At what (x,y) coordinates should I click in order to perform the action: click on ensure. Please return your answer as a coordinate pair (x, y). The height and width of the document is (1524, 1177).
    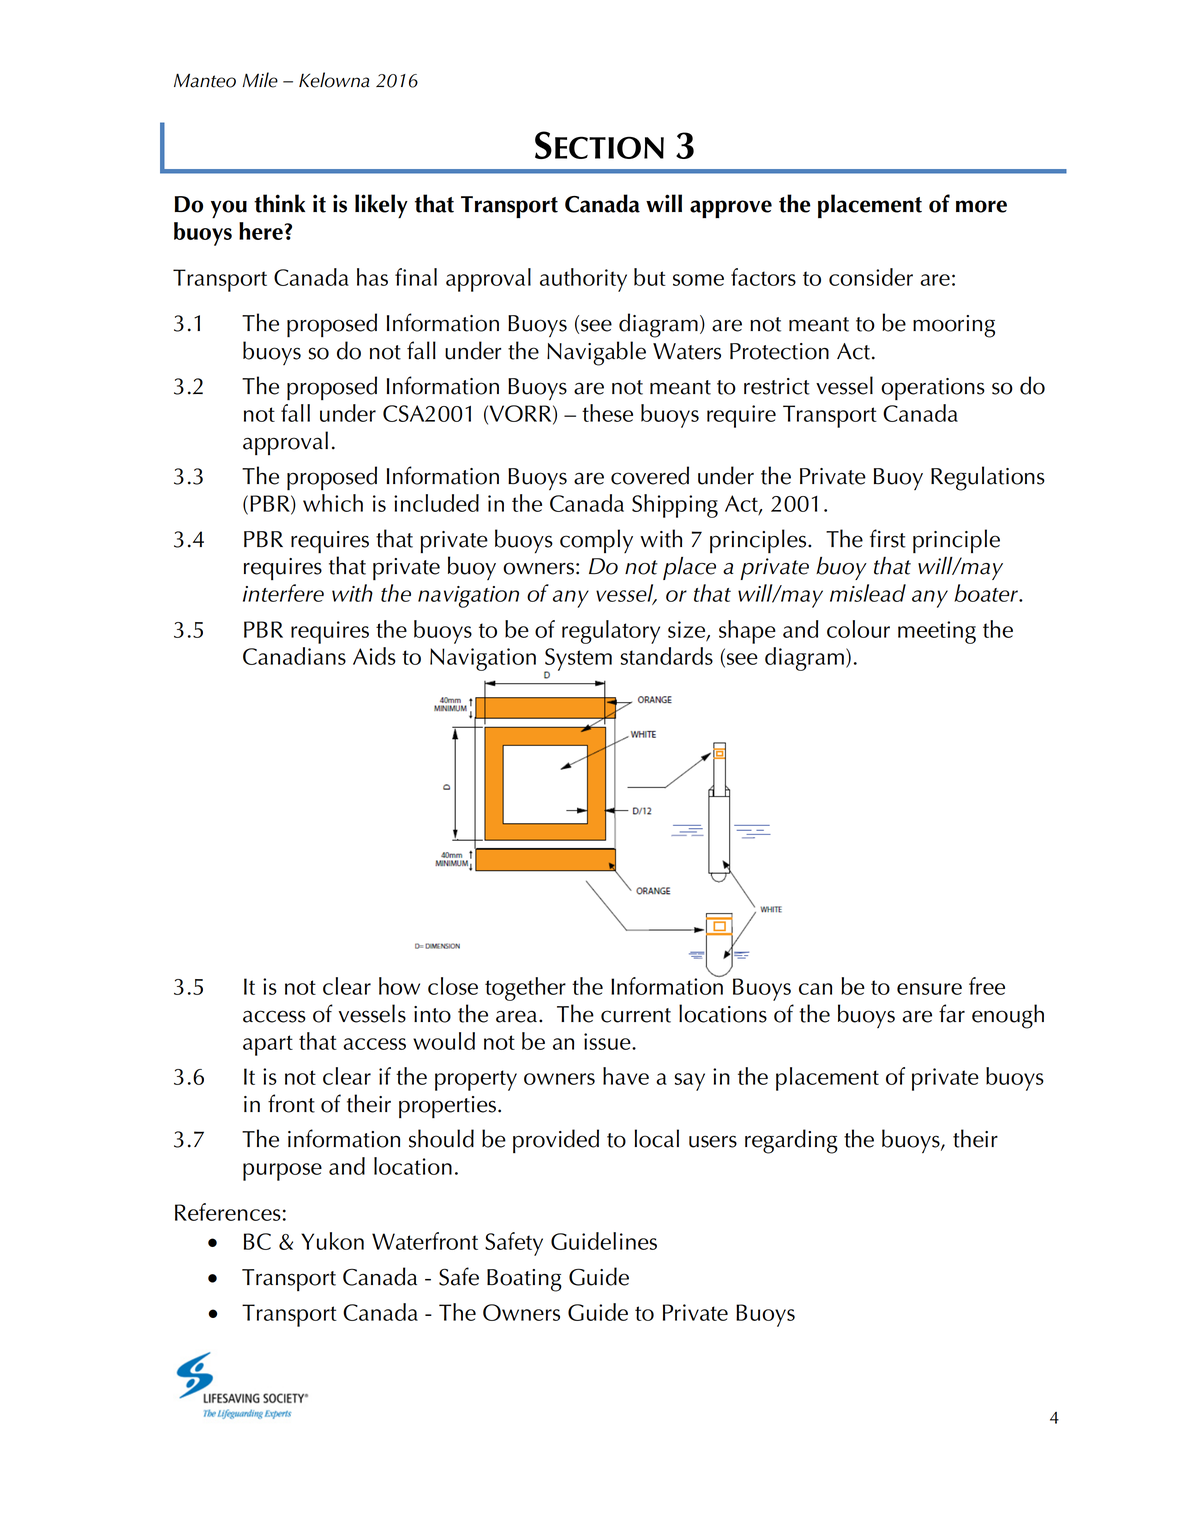
    Looking at the image, I should click on (929, 989).
